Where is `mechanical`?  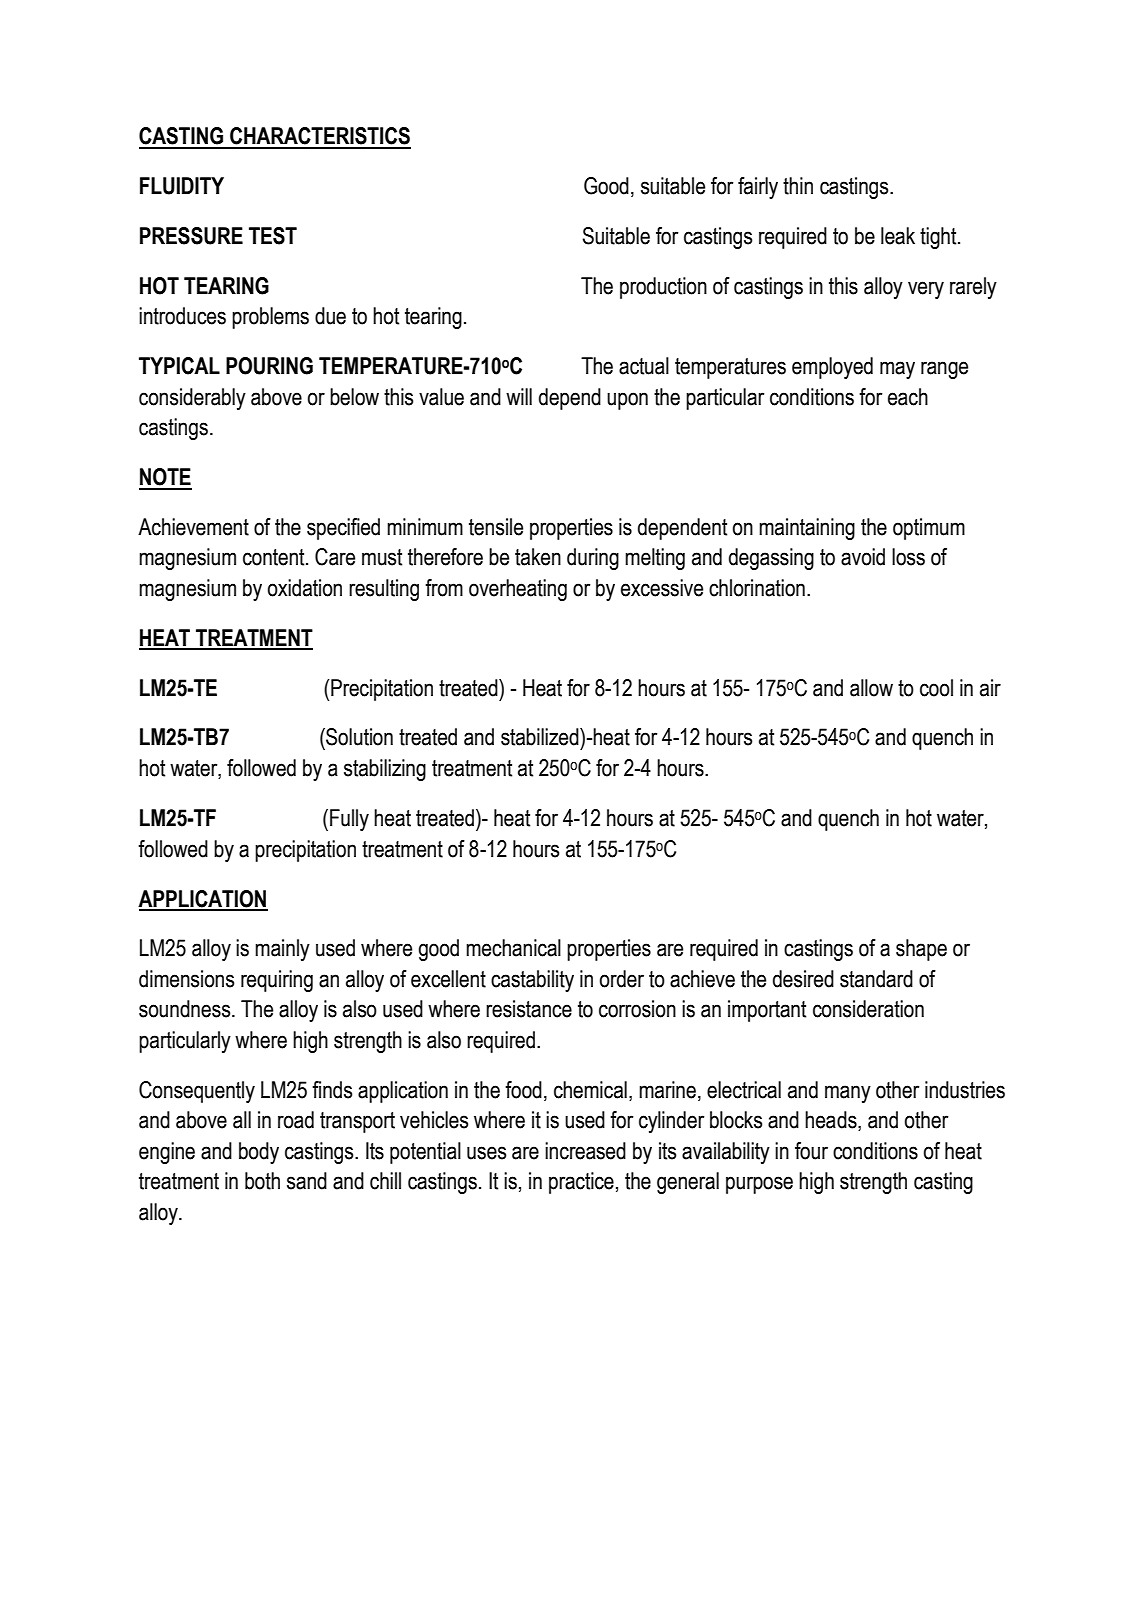
mechanical is located at coordinates (513, 948).
